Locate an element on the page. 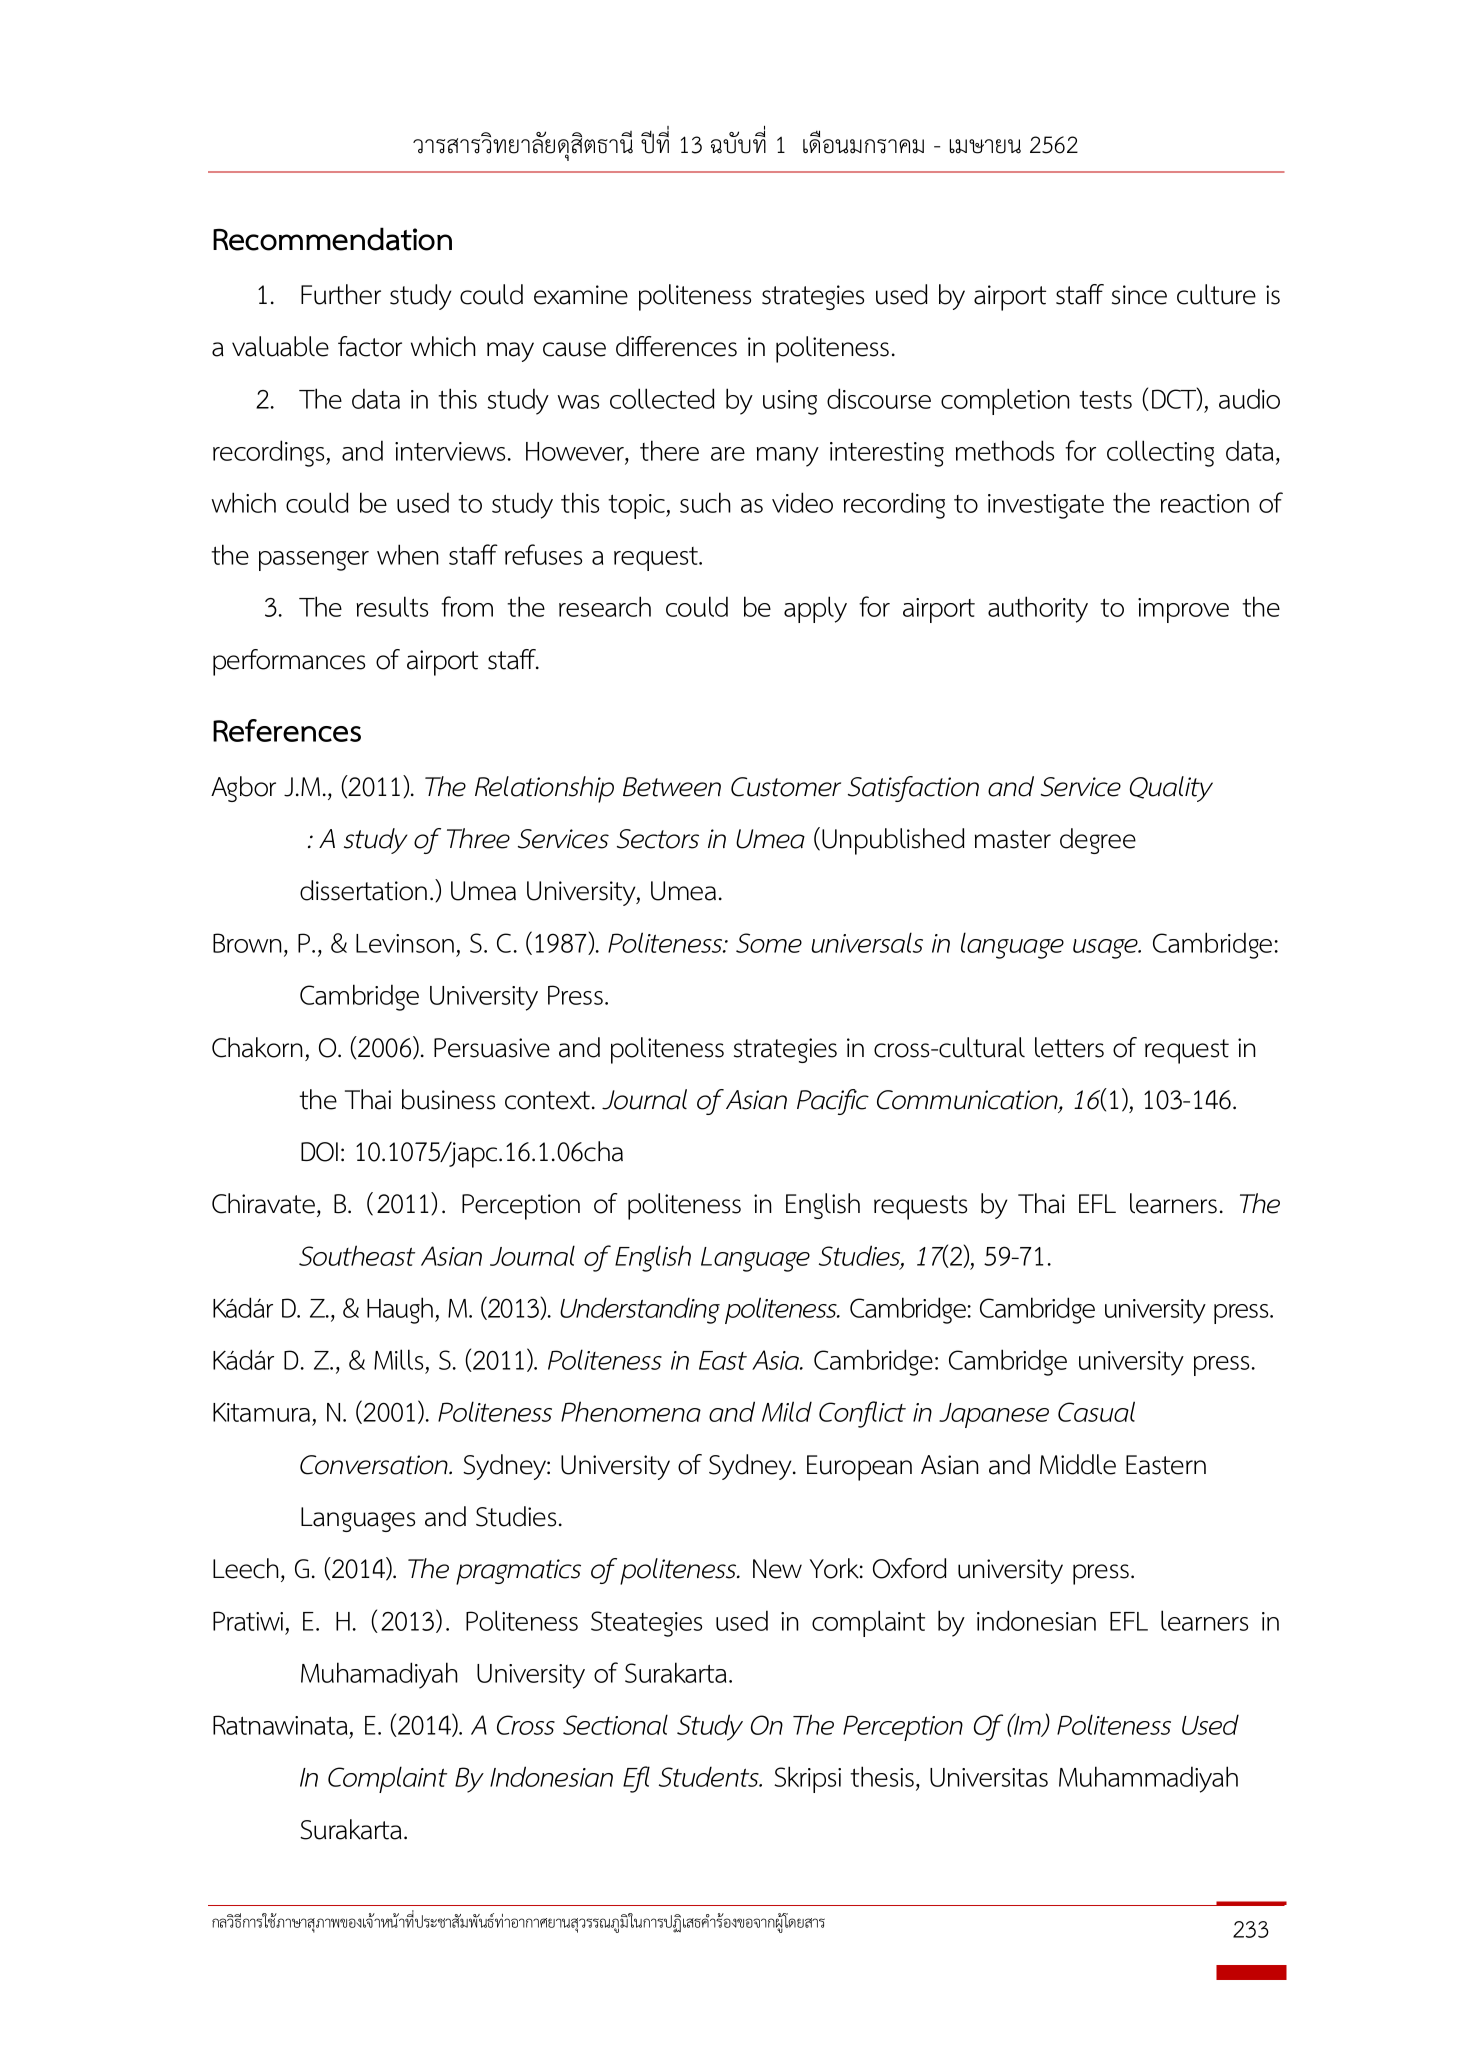 The image size is (1457, 2061). Students is located at coordinates (710, 1776).
